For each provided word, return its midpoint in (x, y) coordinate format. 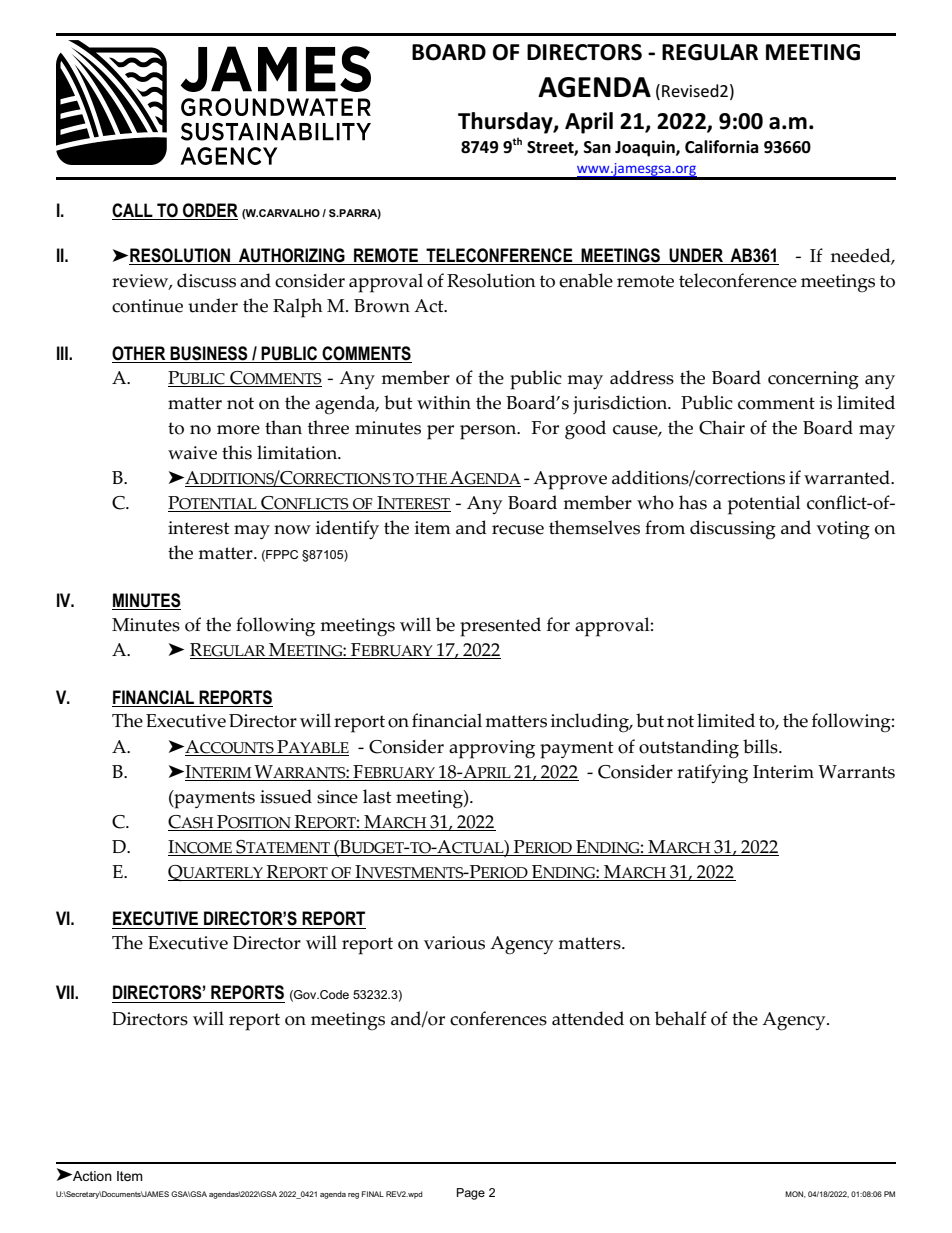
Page (471, 1194)
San (597, 147)
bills (761, 746)
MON (795, 1194)
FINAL (373, 1194)
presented (500, 627)
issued (286, 796)
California (722, 147)
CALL (132, 210)
